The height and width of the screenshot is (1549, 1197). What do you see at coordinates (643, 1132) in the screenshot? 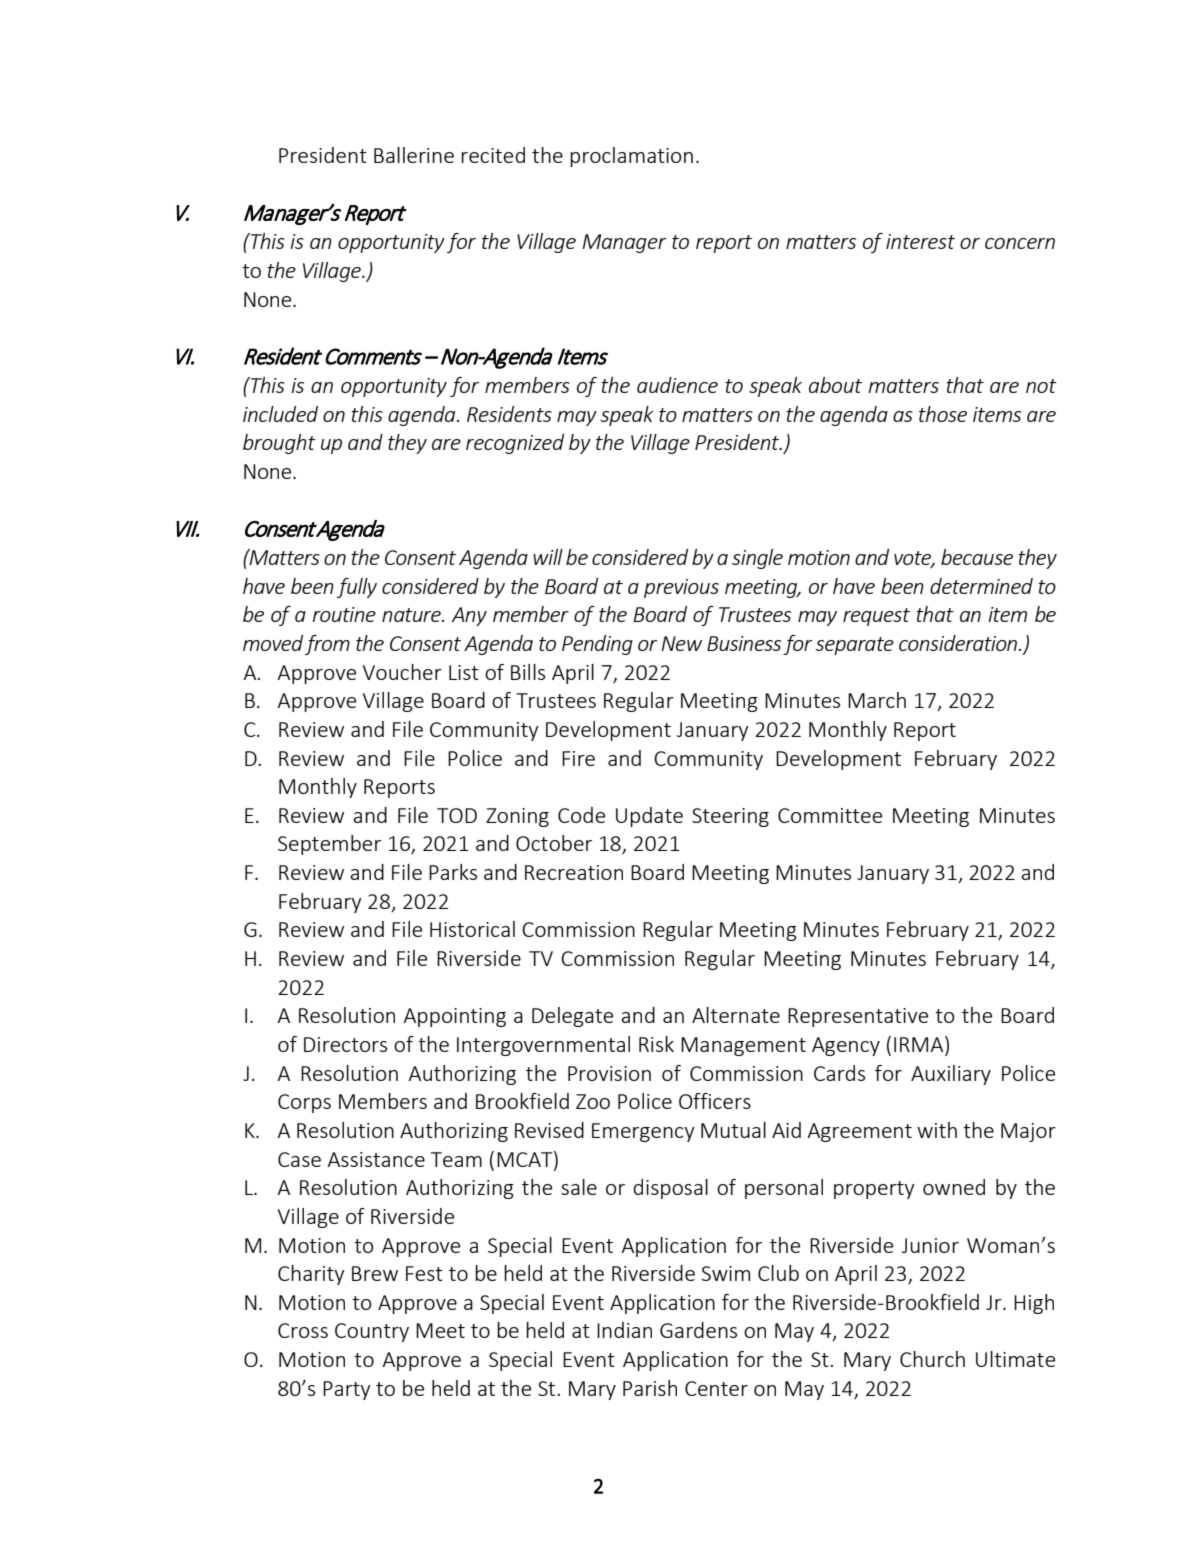
I see `Emergency` at bounding box center [643, 1132].
